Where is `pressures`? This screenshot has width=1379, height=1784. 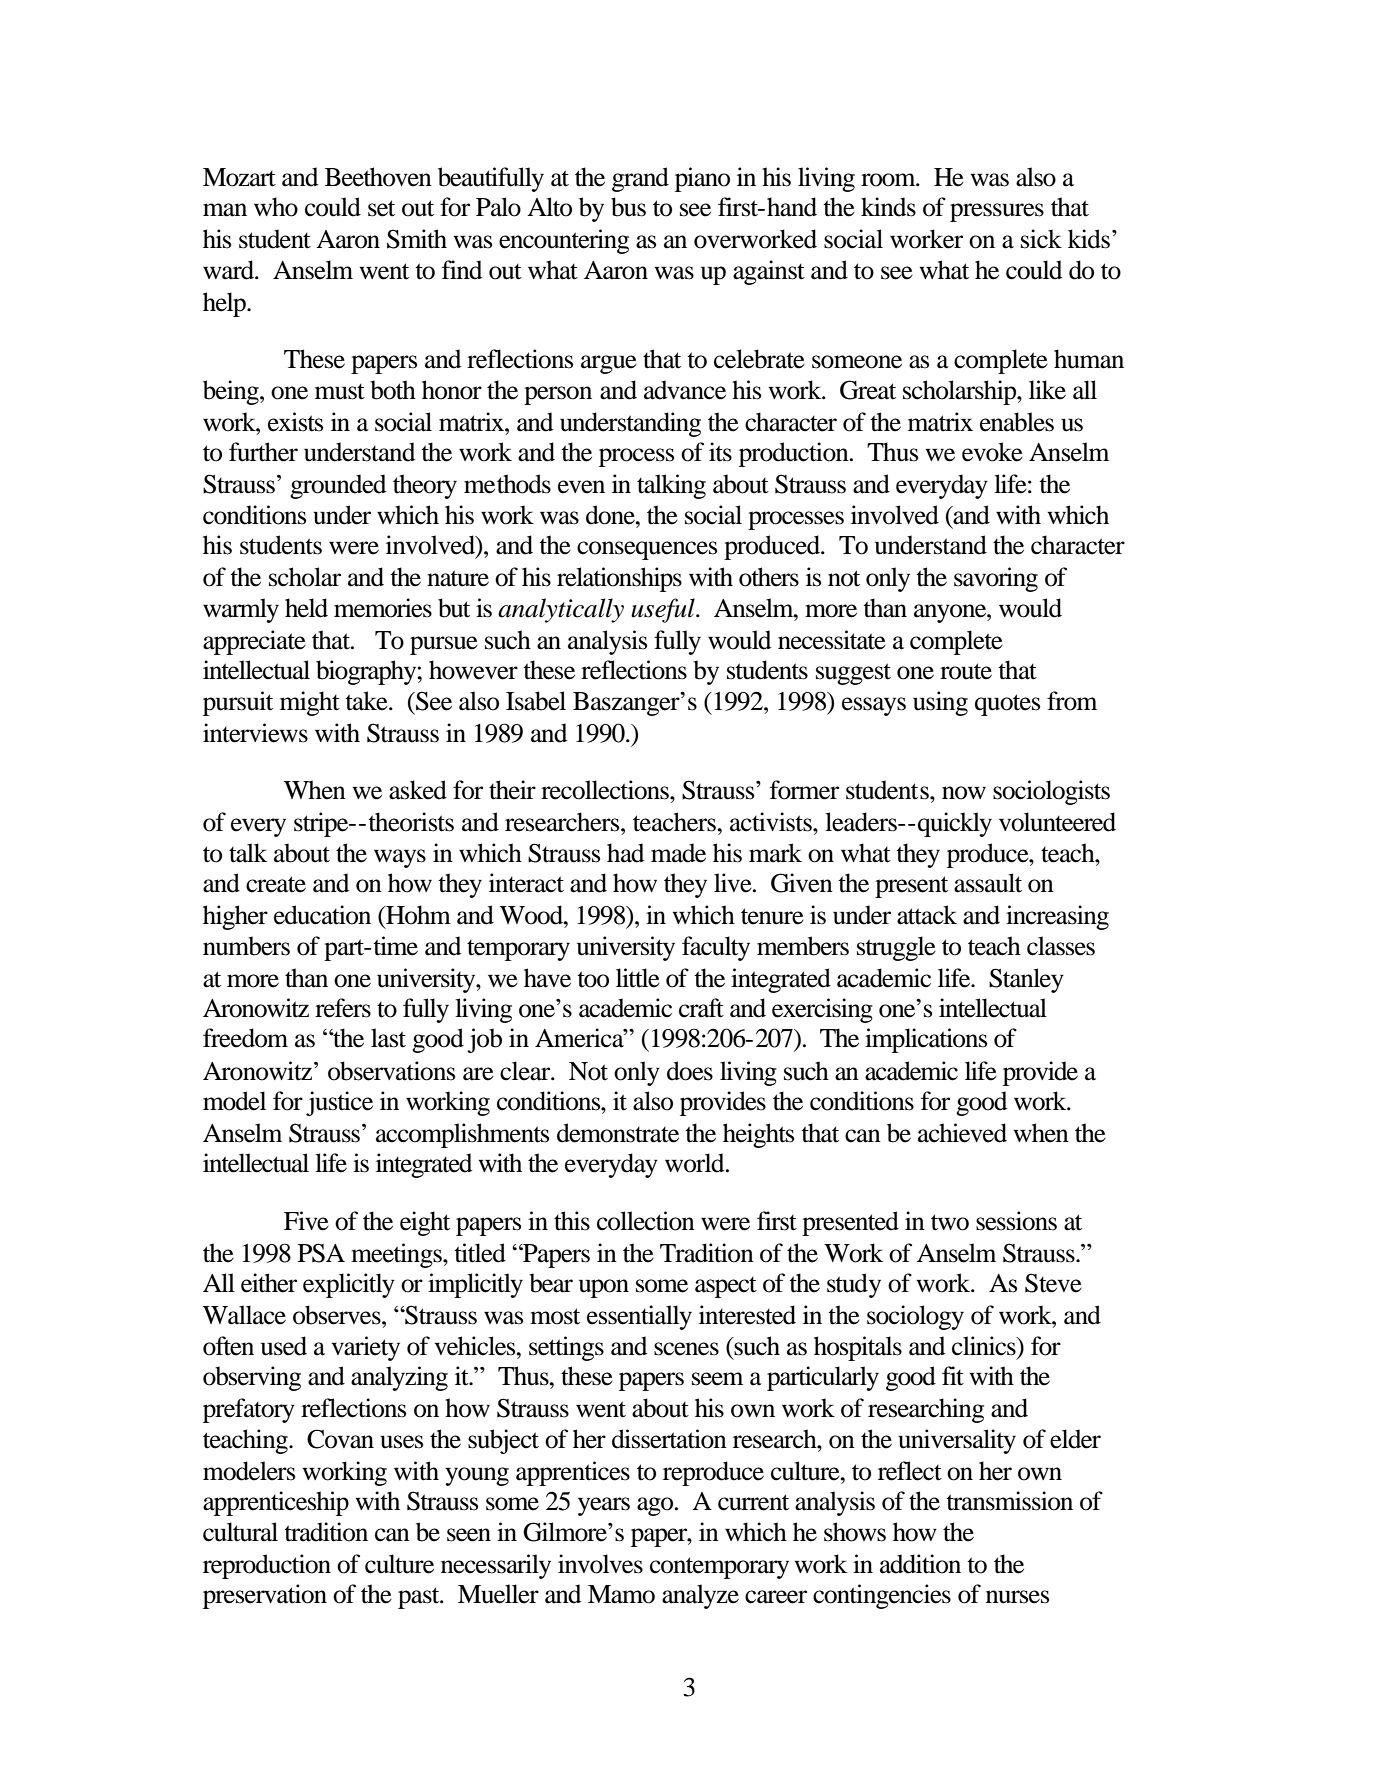
pressures is located at coordinates (997, 212).
